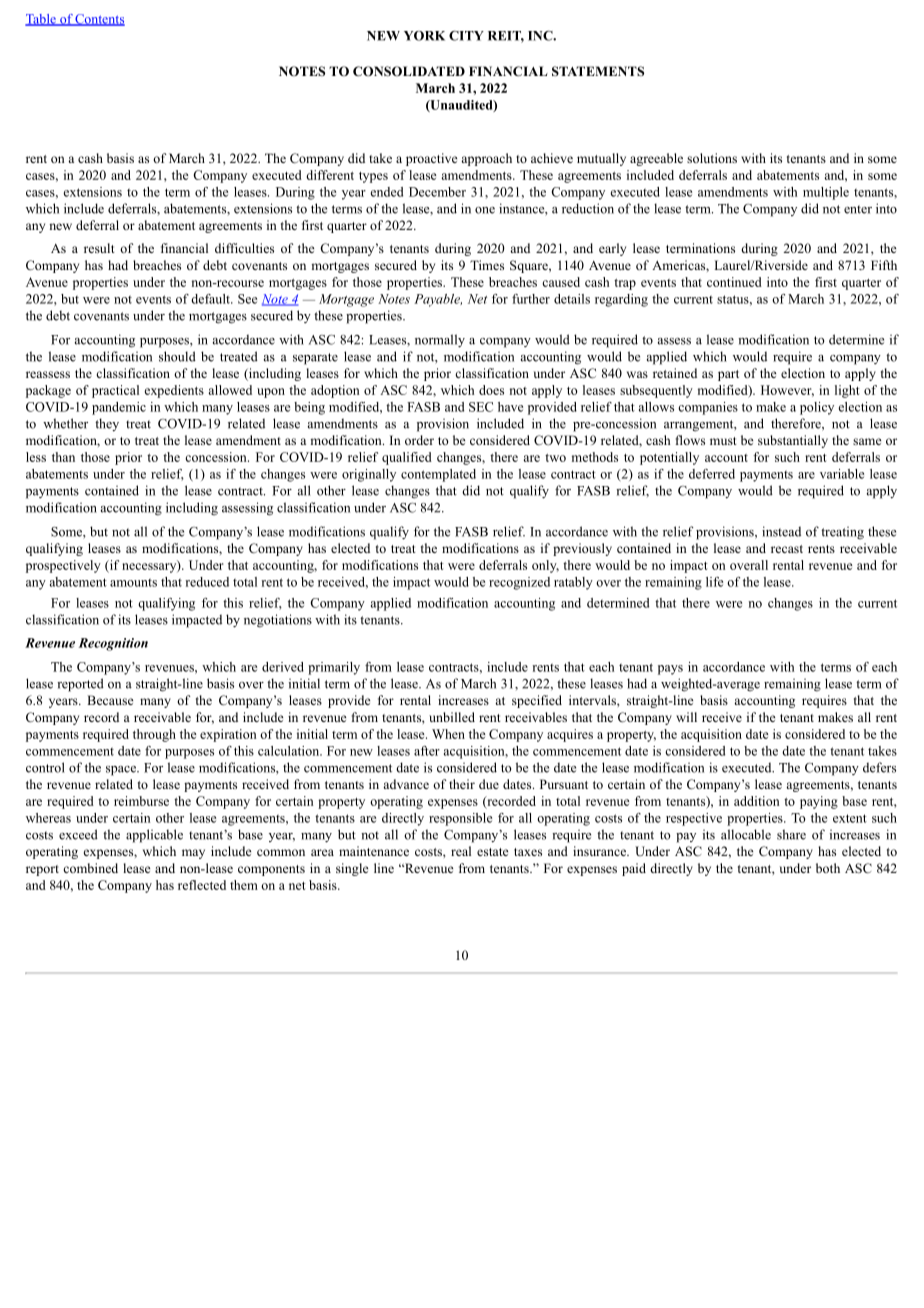 This page has height=1308, width=924. Describe the element at coordinates (714, 582) in the page. I see `life` at that location.
